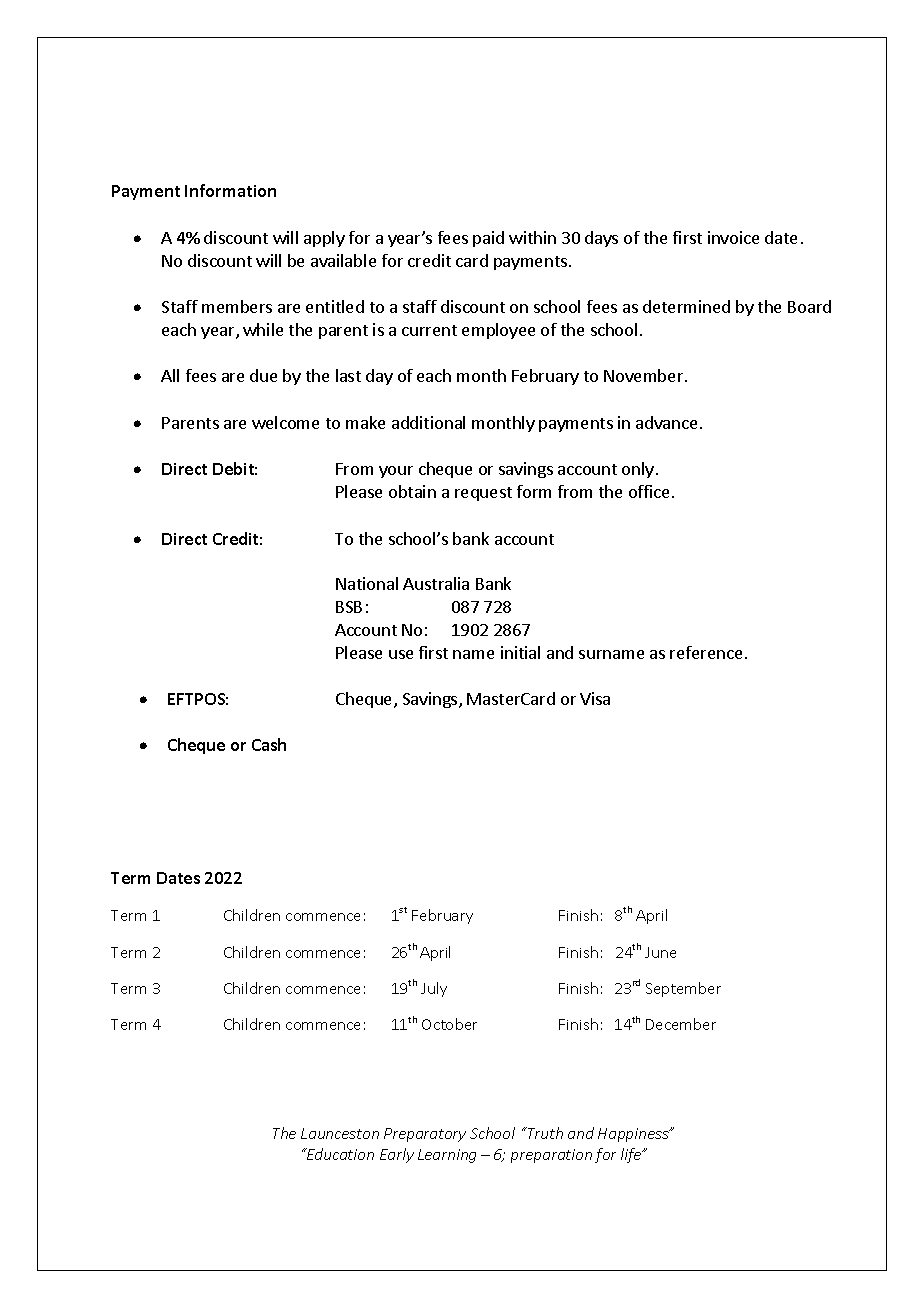  Describe the element at coordinates (434, 989) in the image. I see `July` at that location.
